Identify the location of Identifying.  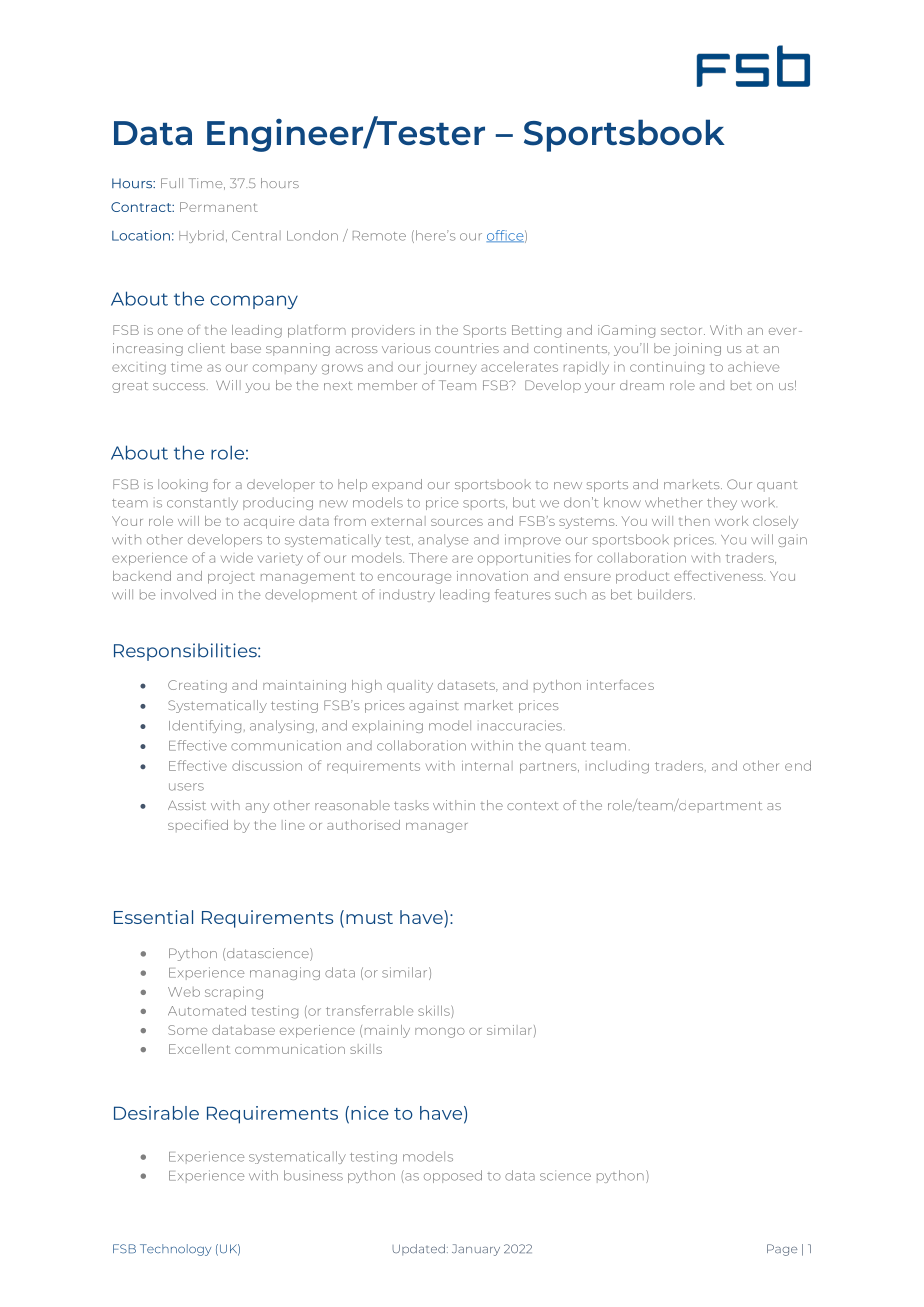
(205, 726).
